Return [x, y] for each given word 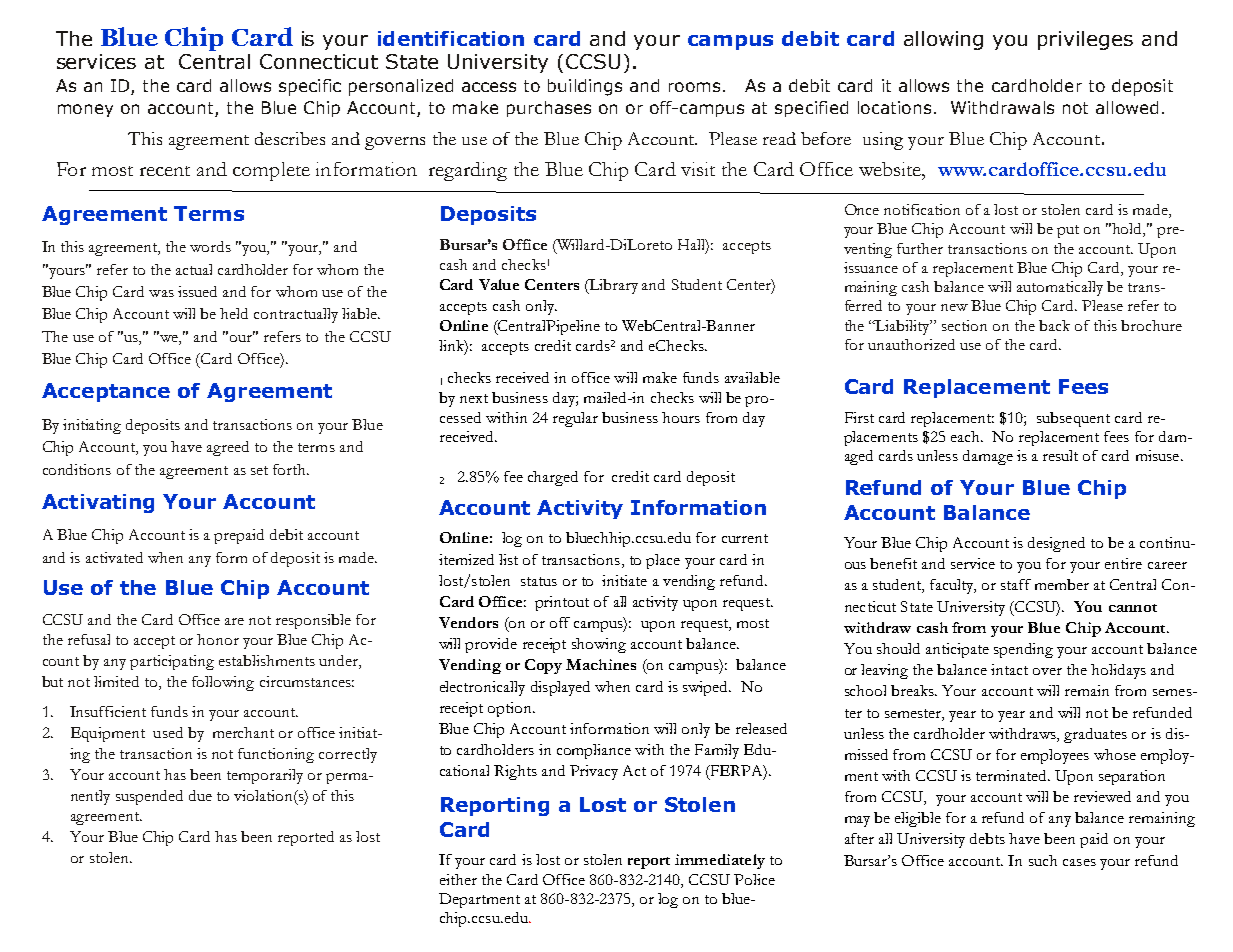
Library [612, 286]
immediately [720, 861]
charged [553, 478]
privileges [1085, 40]
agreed [228, 448]
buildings [585, 87]
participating [172, 662]
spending [1023, 650]
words [210, 246]
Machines [601, 664]
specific [310, 87]
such [1043, 860]
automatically [1060, 288]
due [200, 795]
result [1060, 455]
